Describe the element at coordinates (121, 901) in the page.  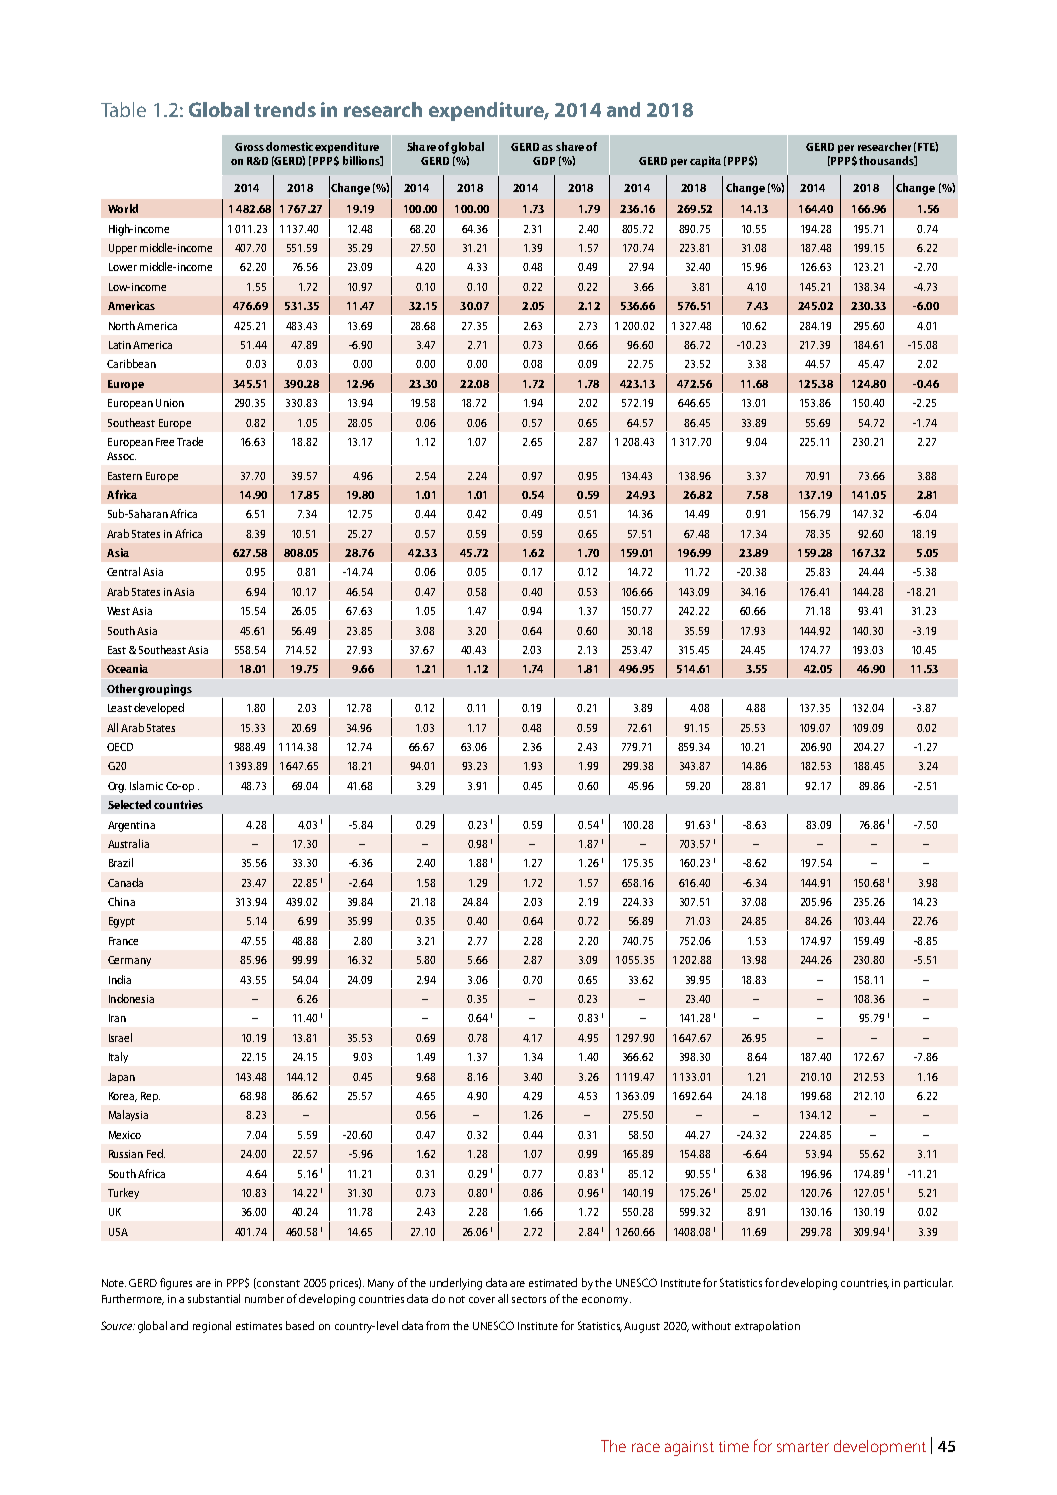
I see `China` at that location.
